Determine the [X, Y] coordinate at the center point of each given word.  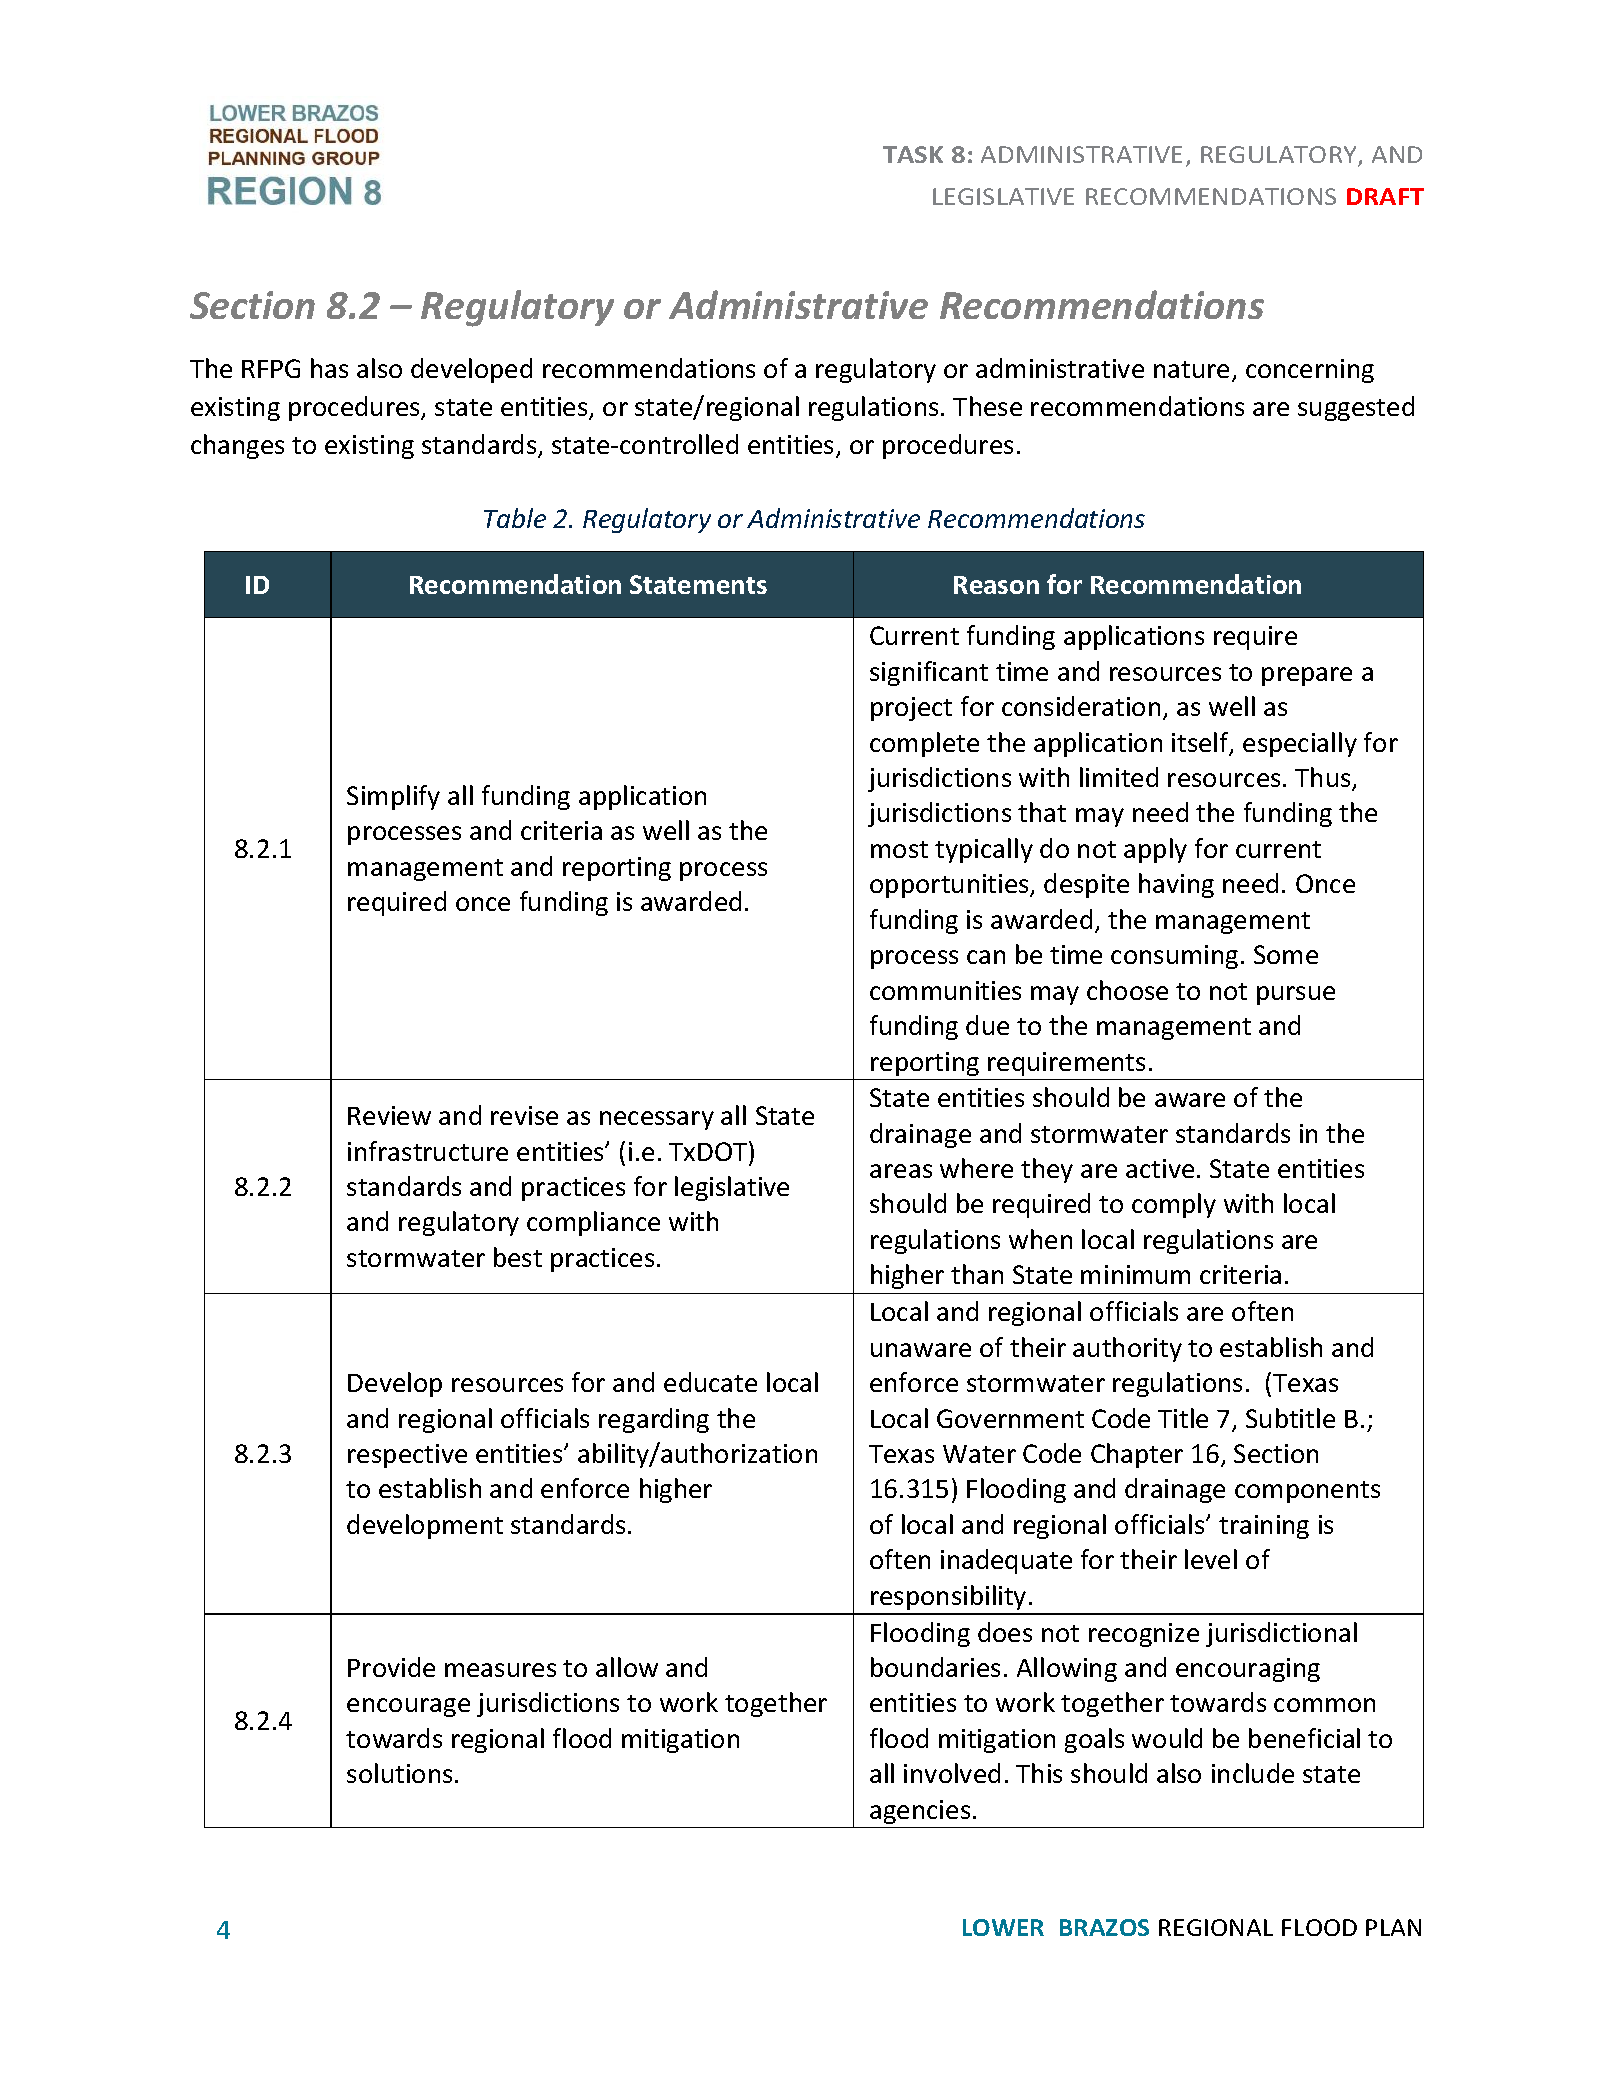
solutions [399, 1773]
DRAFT [1385, 196]
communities [945, 990]
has [329, 368]
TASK [913, 154]
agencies [920, 1812]
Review [389, 1115]
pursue [1296, 995]
